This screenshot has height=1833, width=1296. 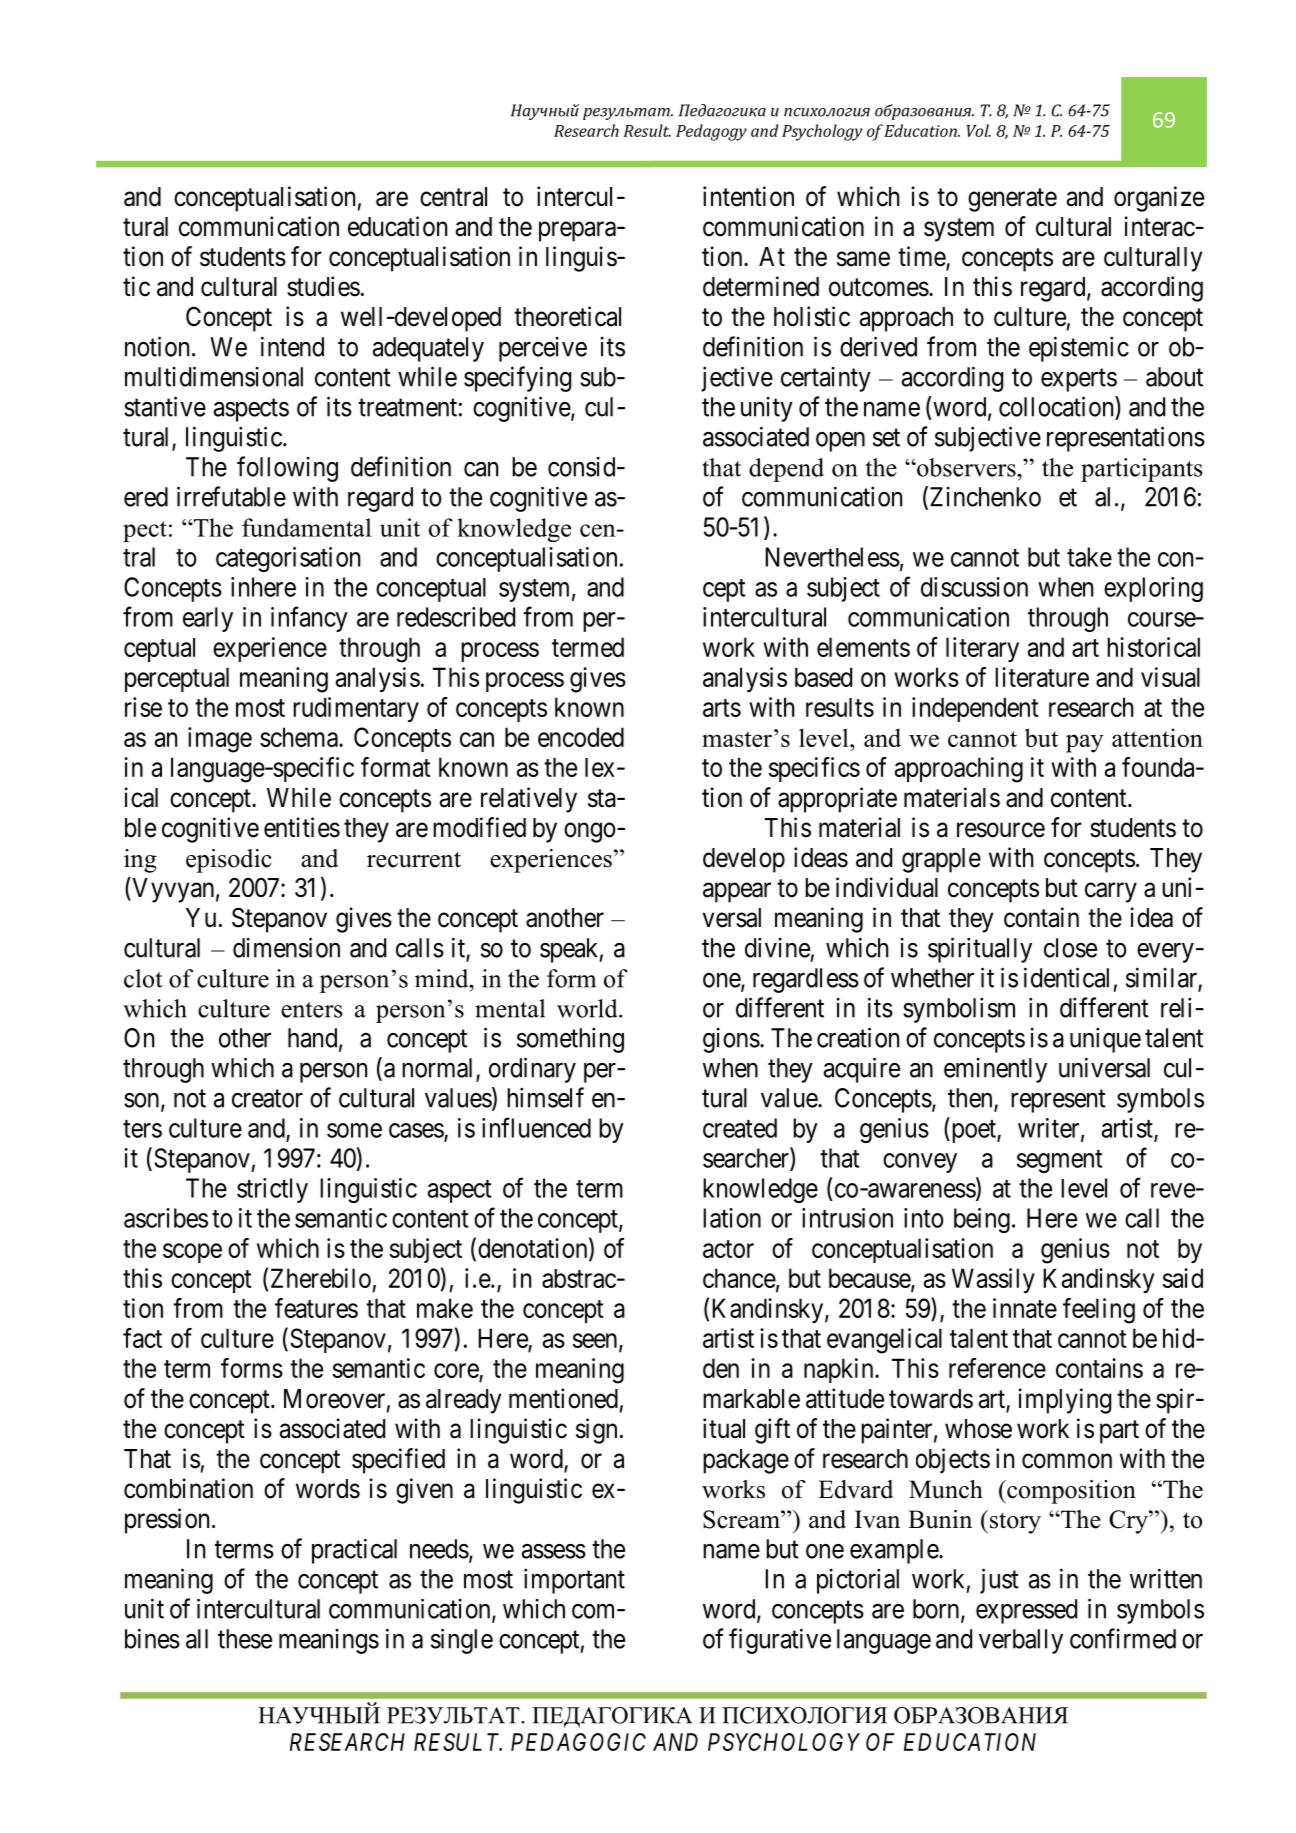 What do you see at coordinates (1089, 557) in the screenshot?
I see `take` at bounding box center [1089, 557].
